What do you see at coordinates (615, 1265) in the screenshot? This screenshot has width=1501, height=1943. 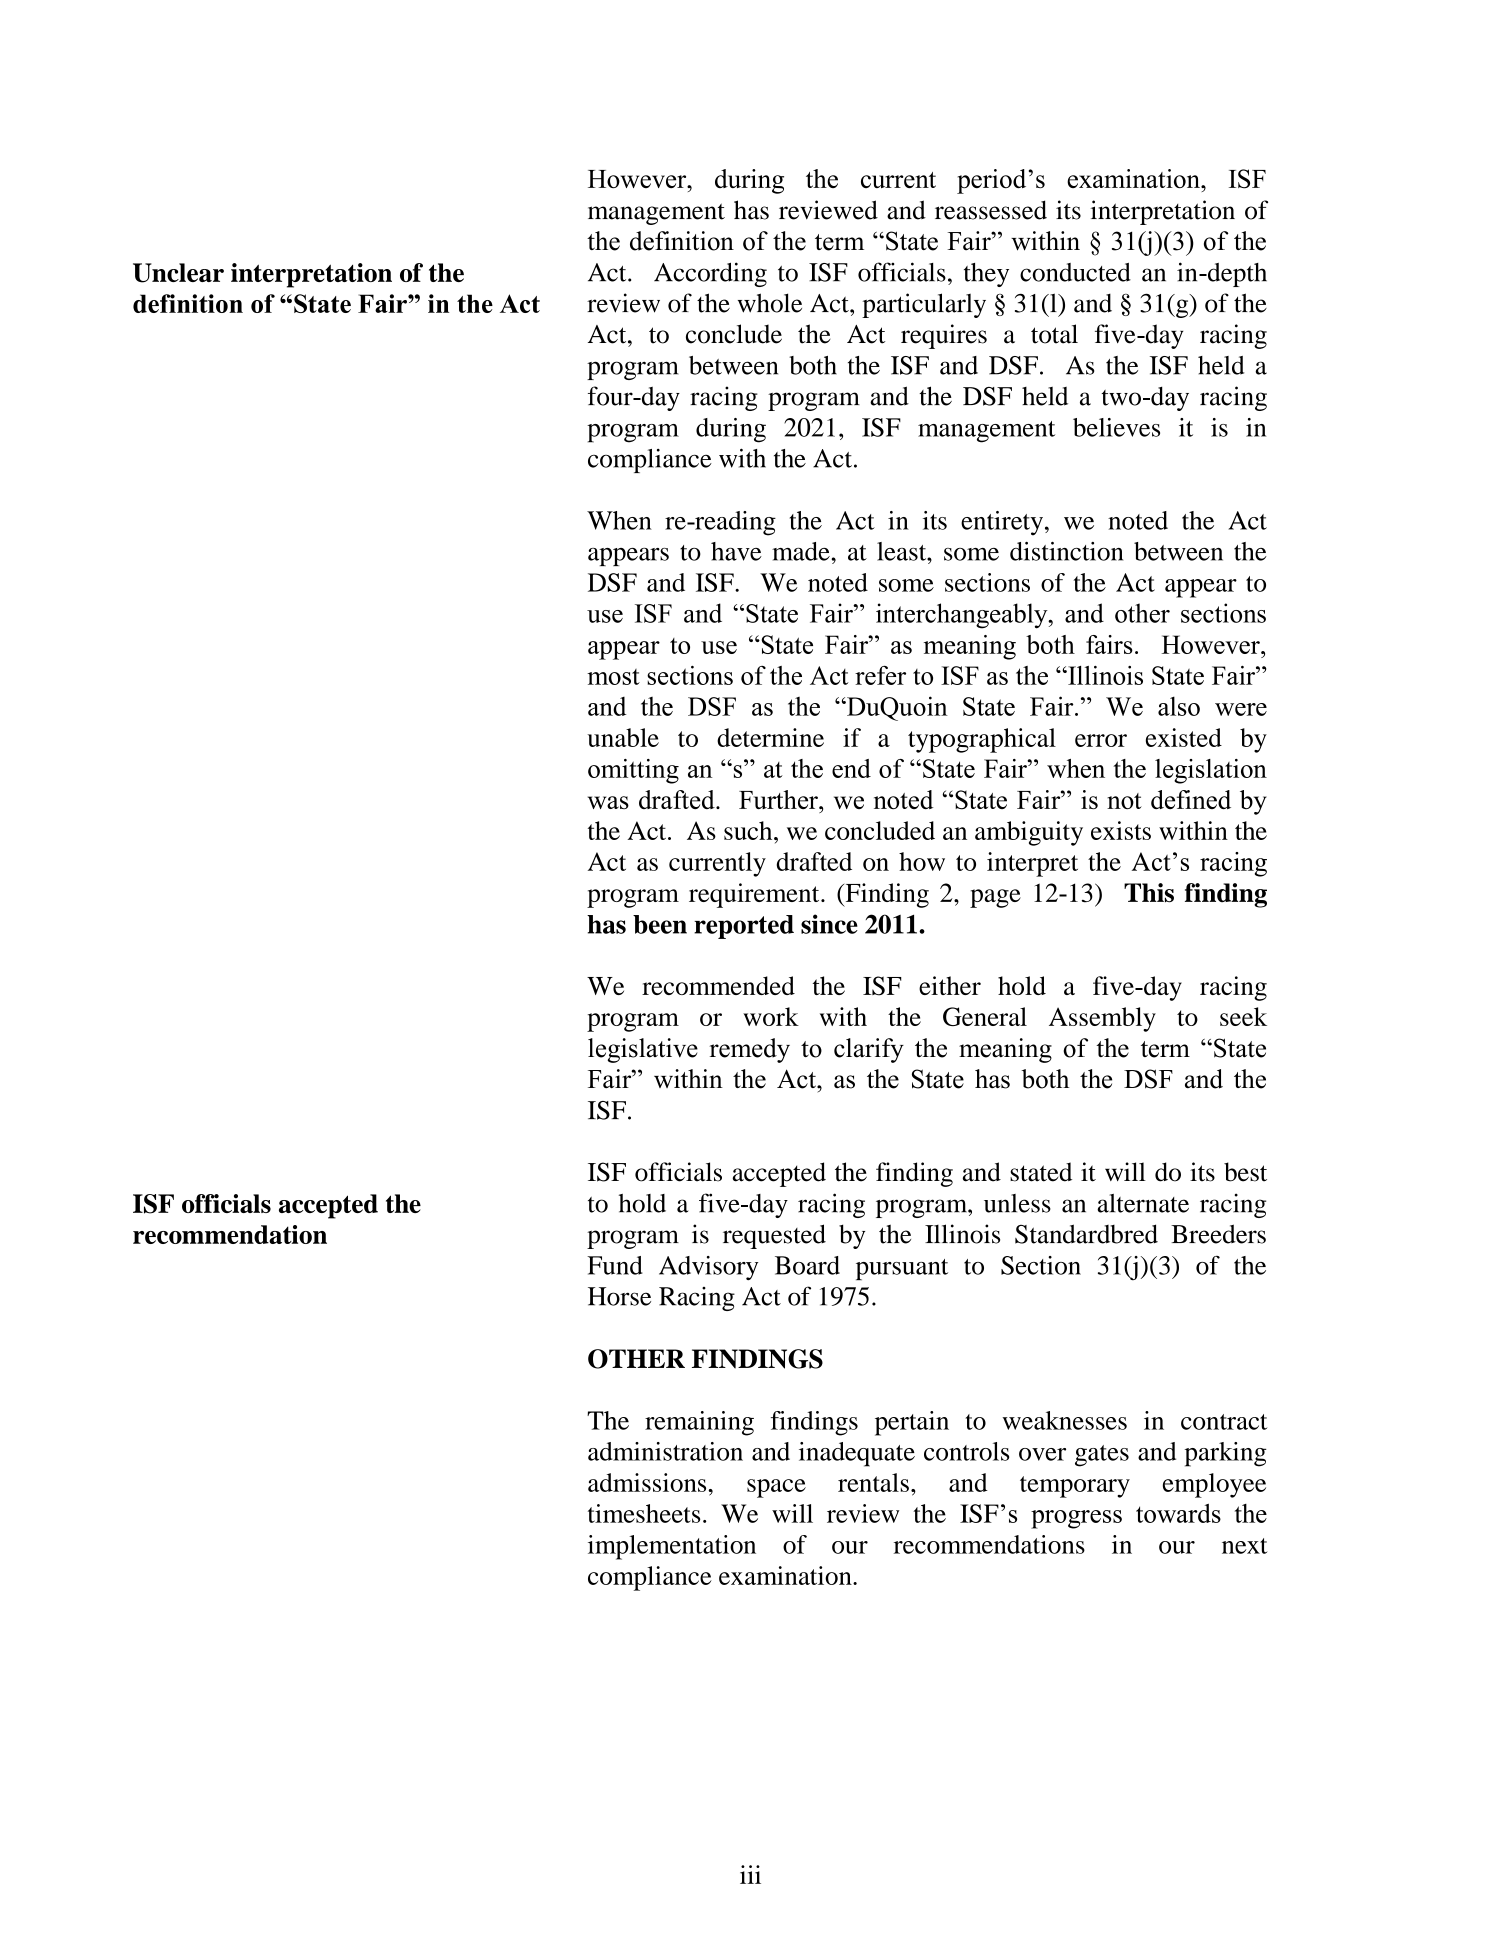 I see `Fund` at bounding box center [615, 1265].
